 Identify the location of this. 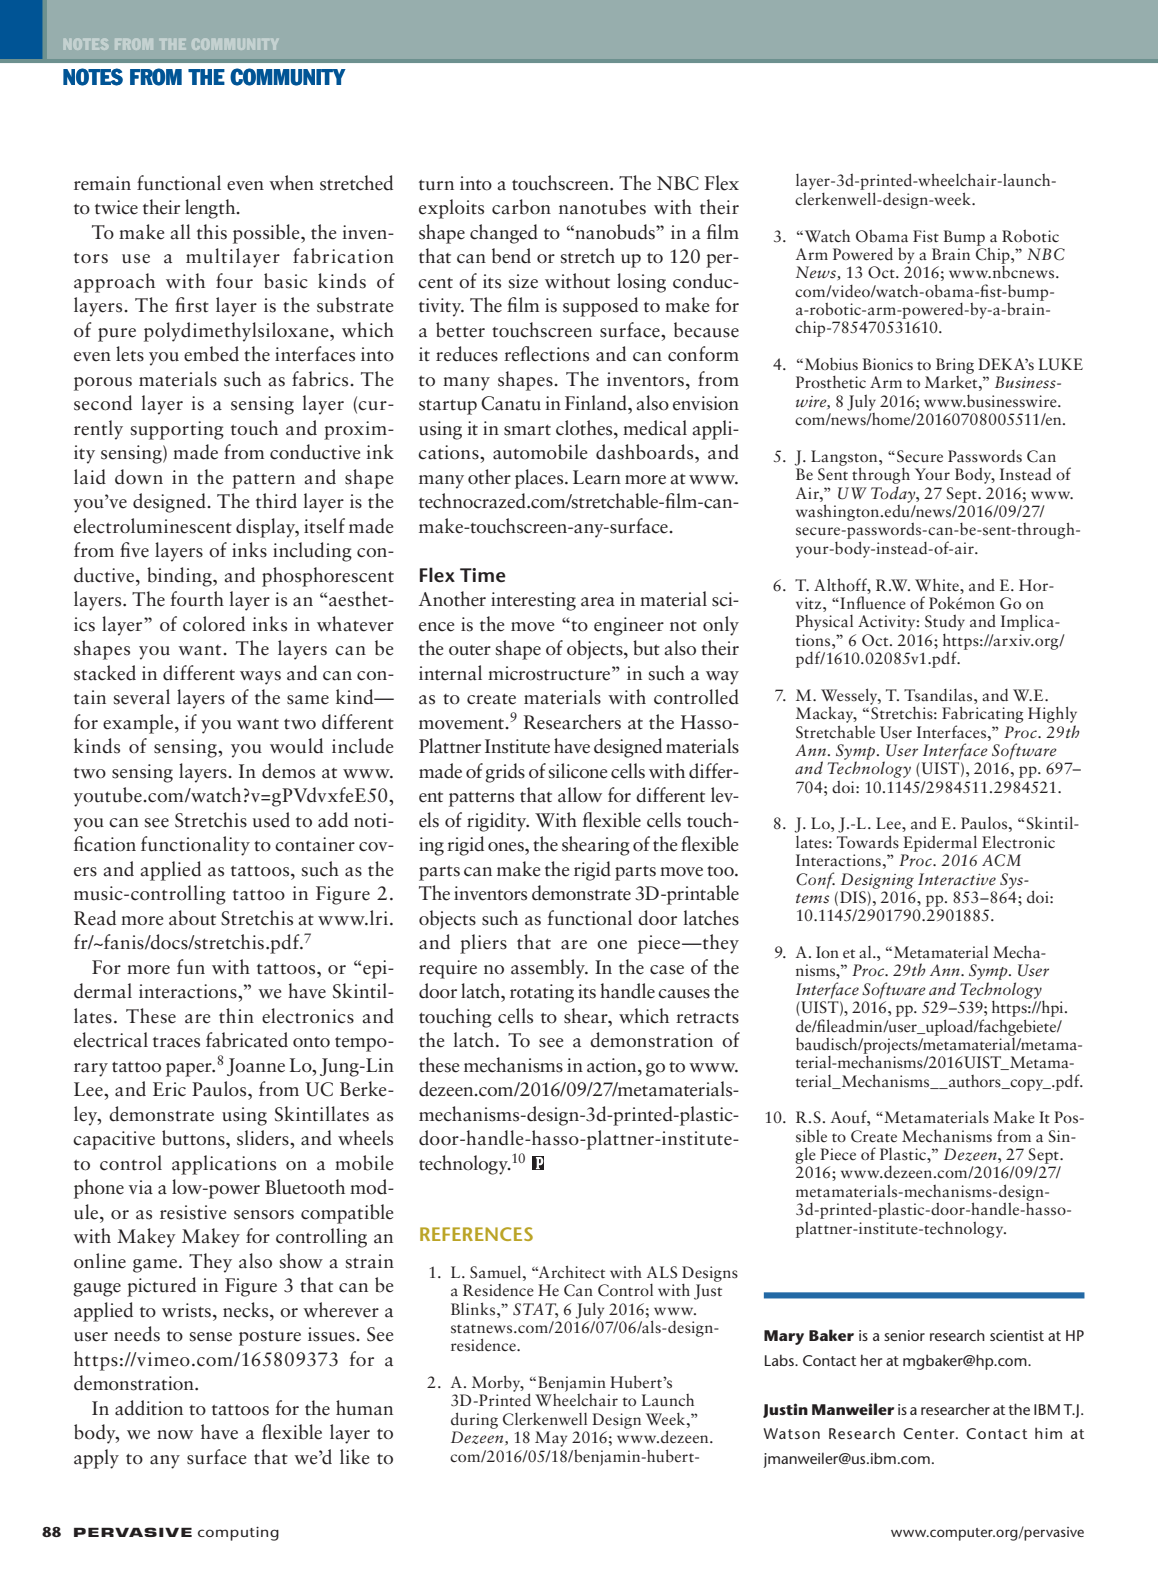
(212, 232).
